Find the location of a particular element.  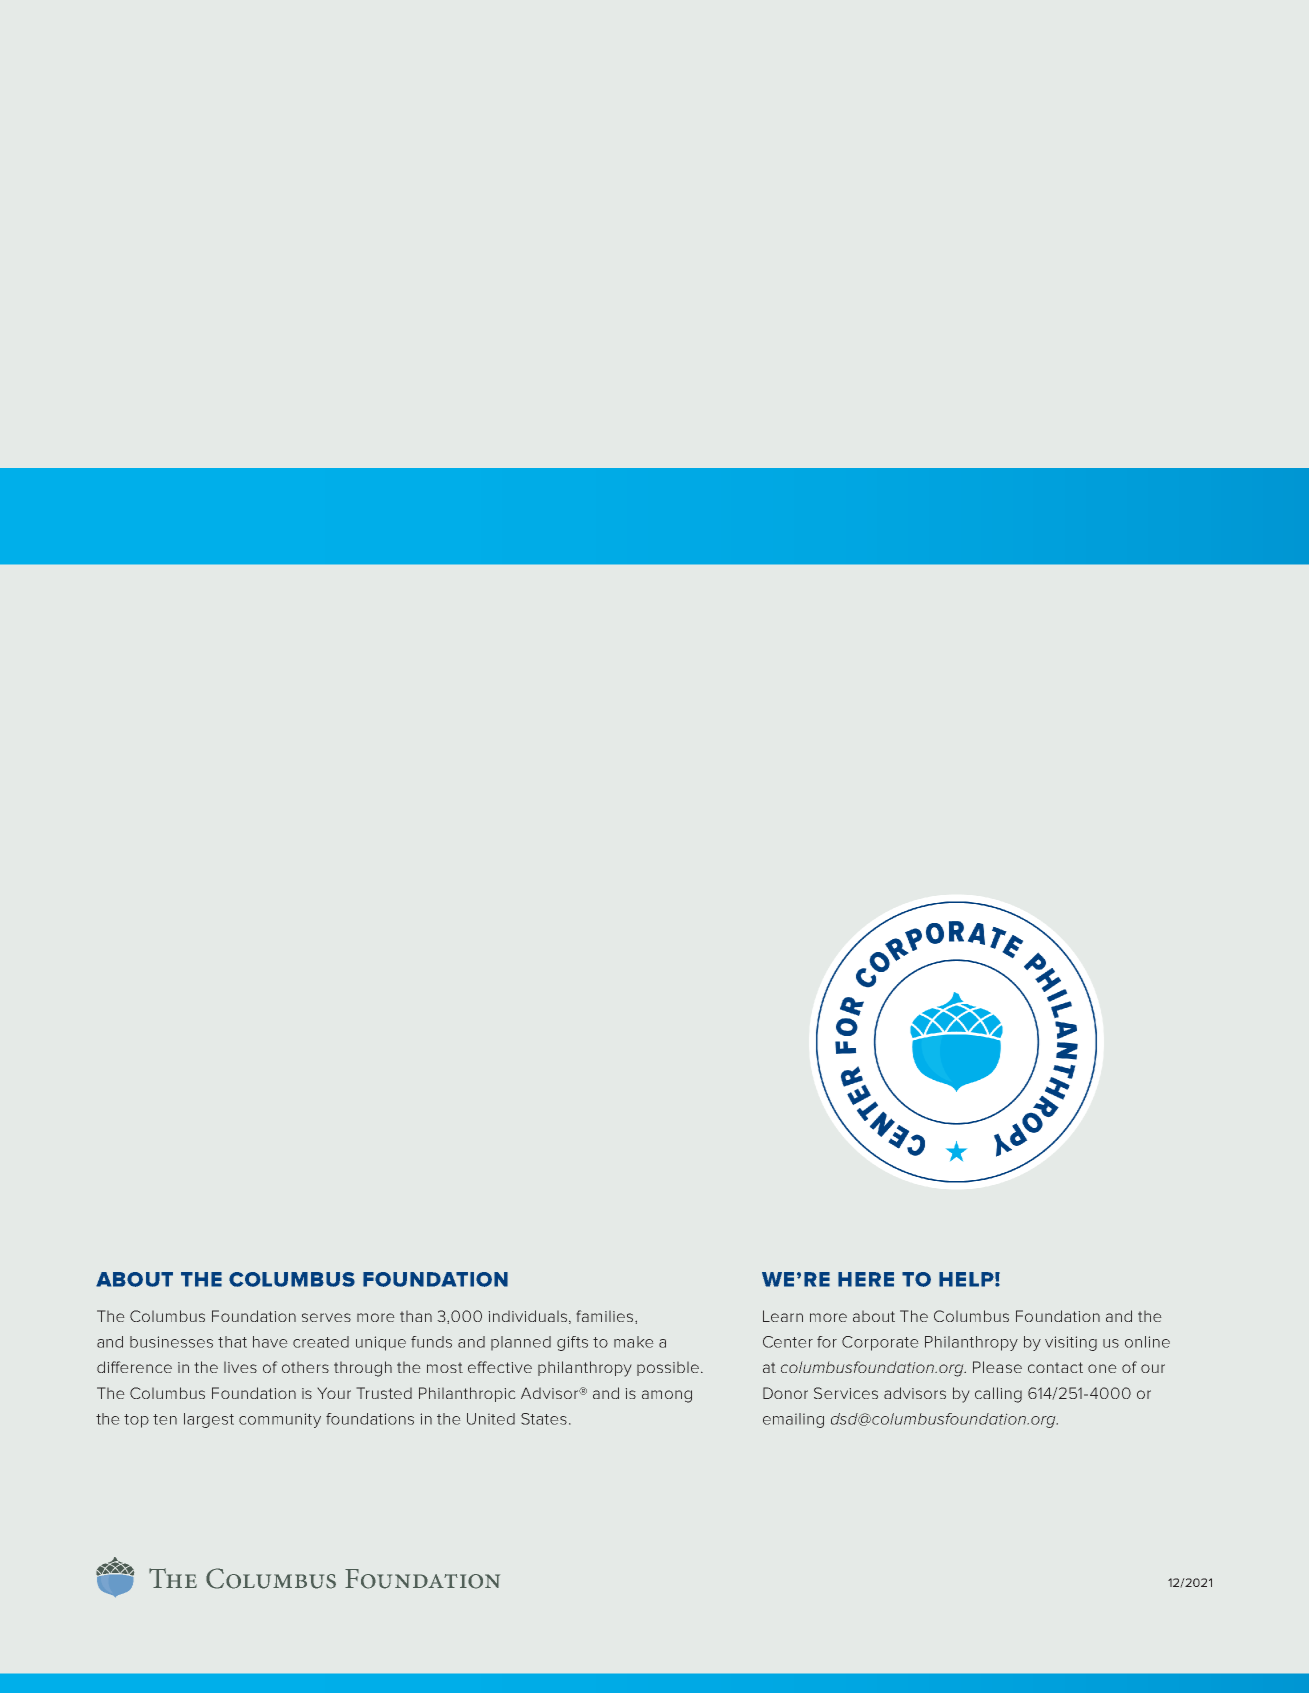

States is located at coordinates (544, 1419).
